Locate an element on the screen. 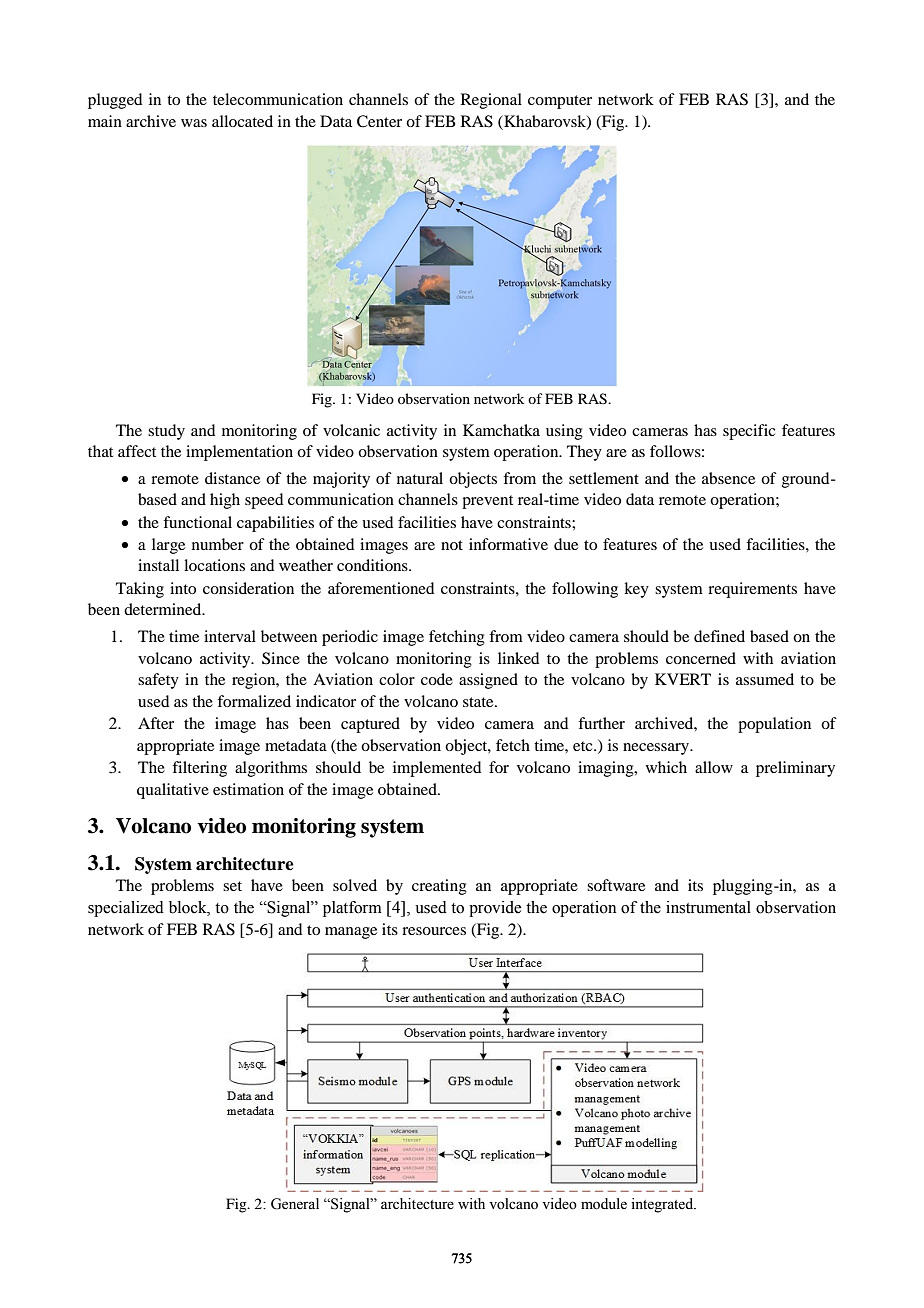 This screenshot has height=1308, width=924. was is located at coordinates (194, 123).
